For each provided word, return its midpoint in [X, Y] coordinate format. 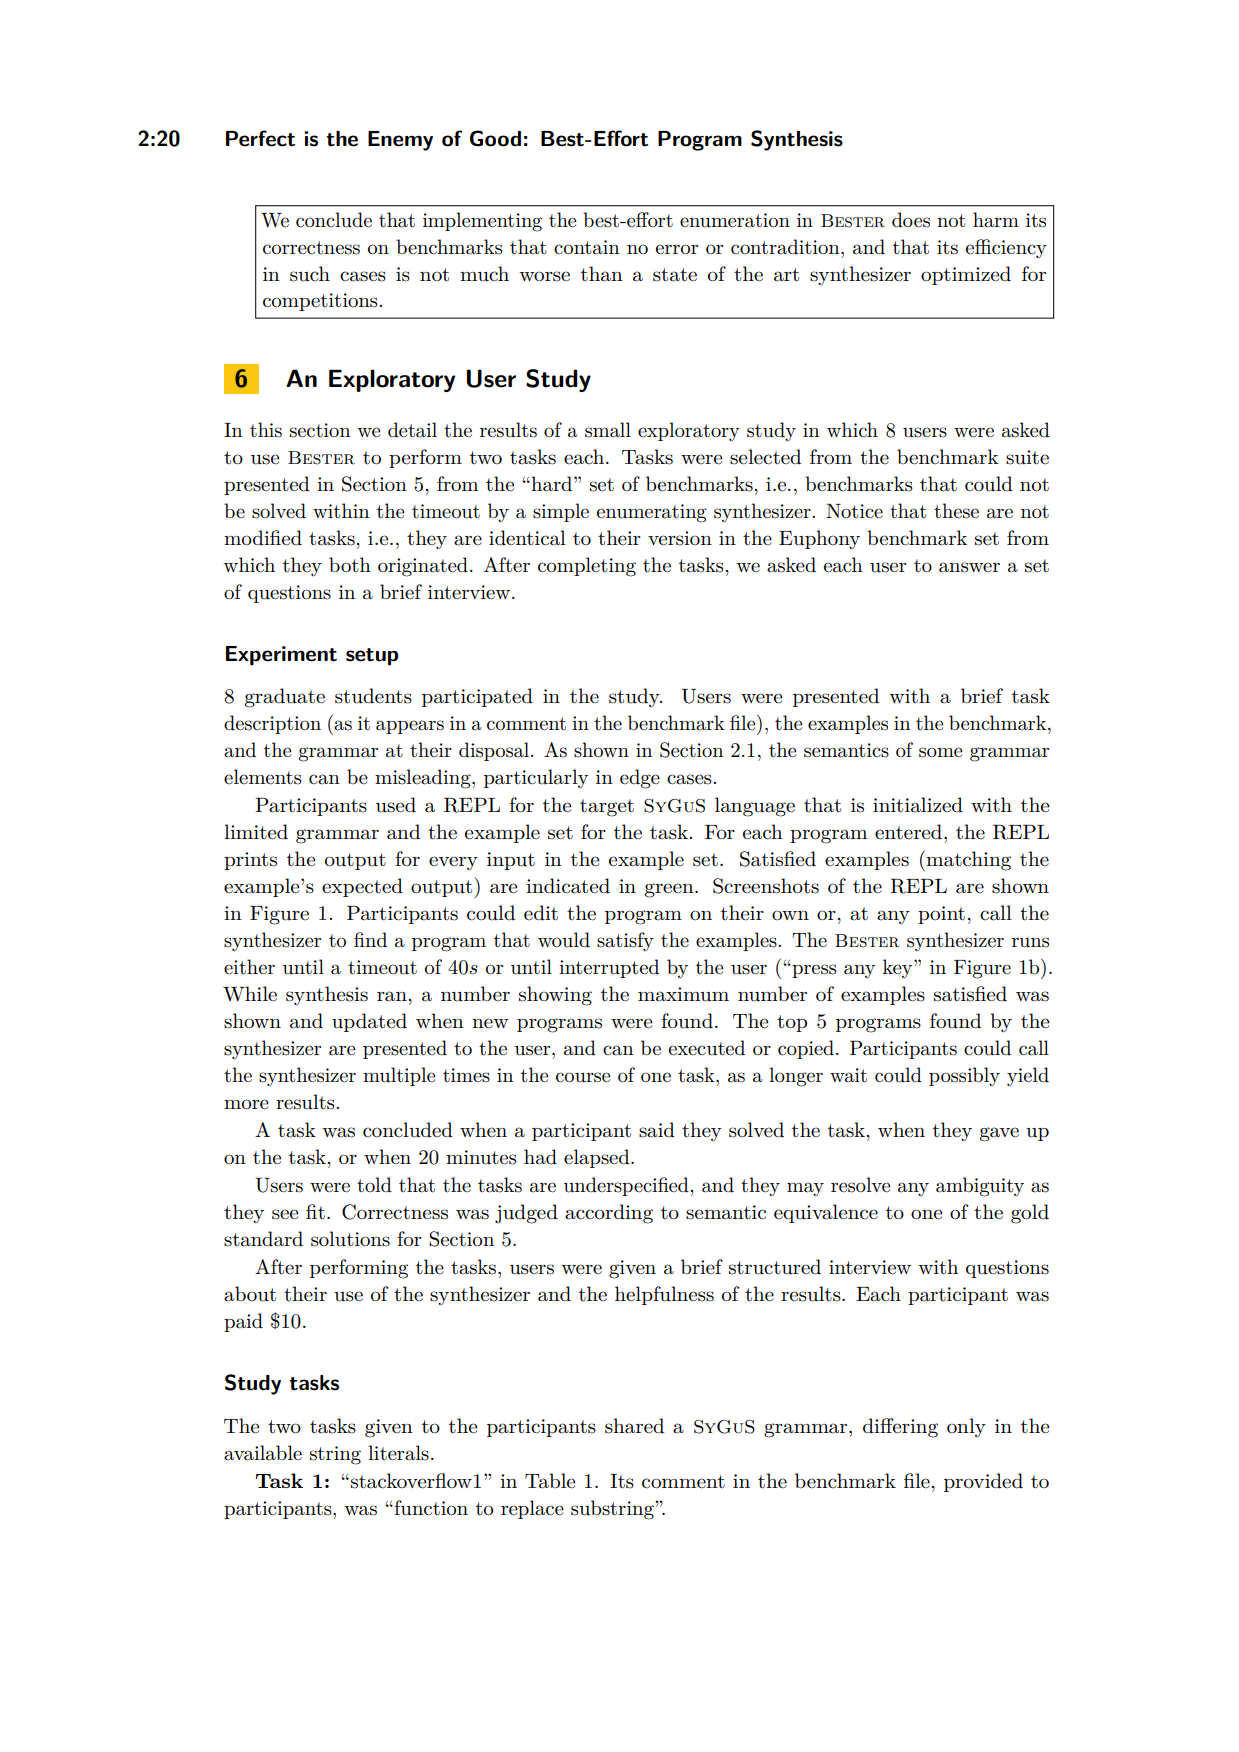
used [396, 805]
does [911, 220]
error [677, 249]
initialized [918, 805]
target [607, 808]
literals [398, 1453]
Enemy [400, 141]
